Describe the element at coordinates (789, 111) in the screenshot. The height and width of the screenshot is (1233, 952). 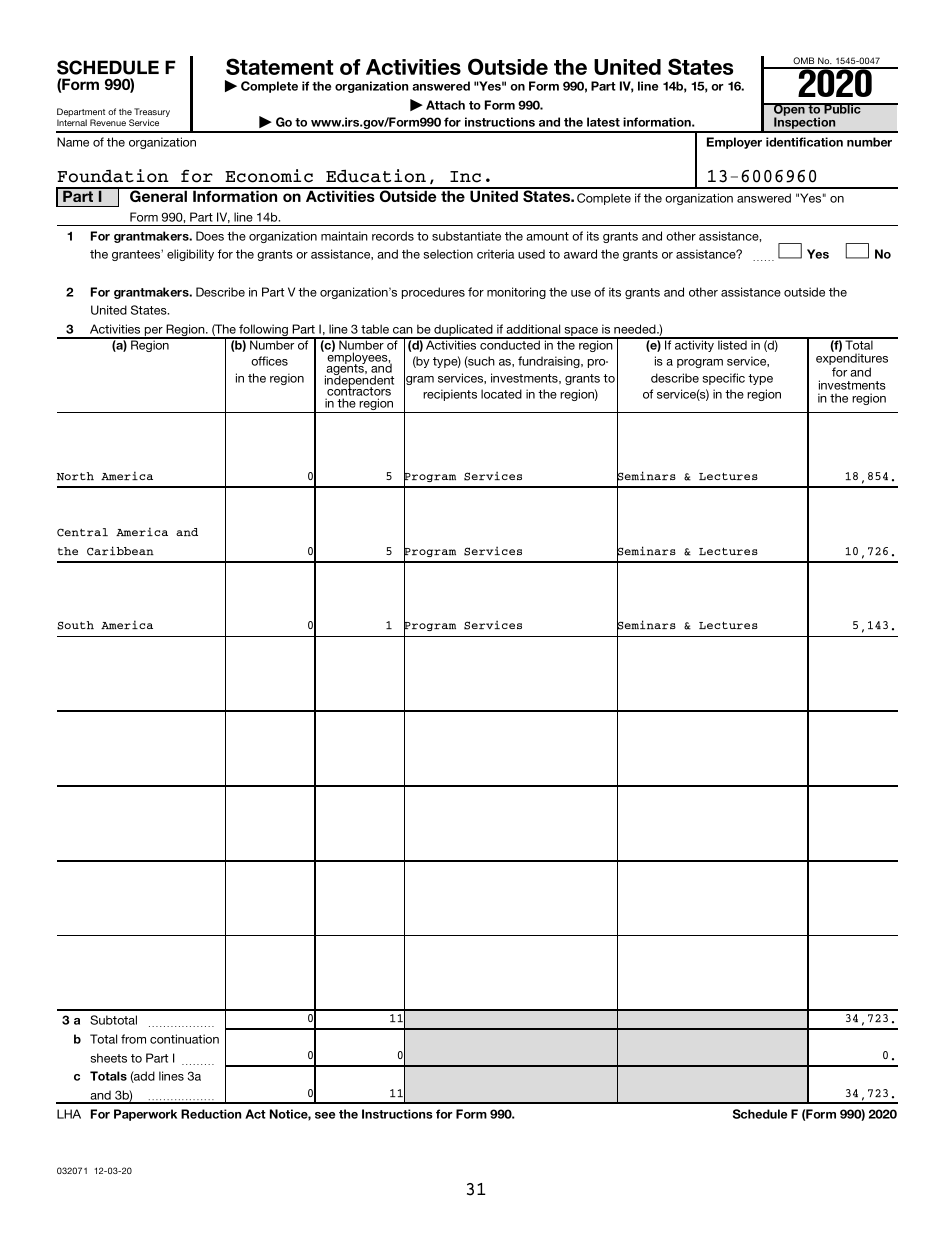
I see `Open` at that location.
